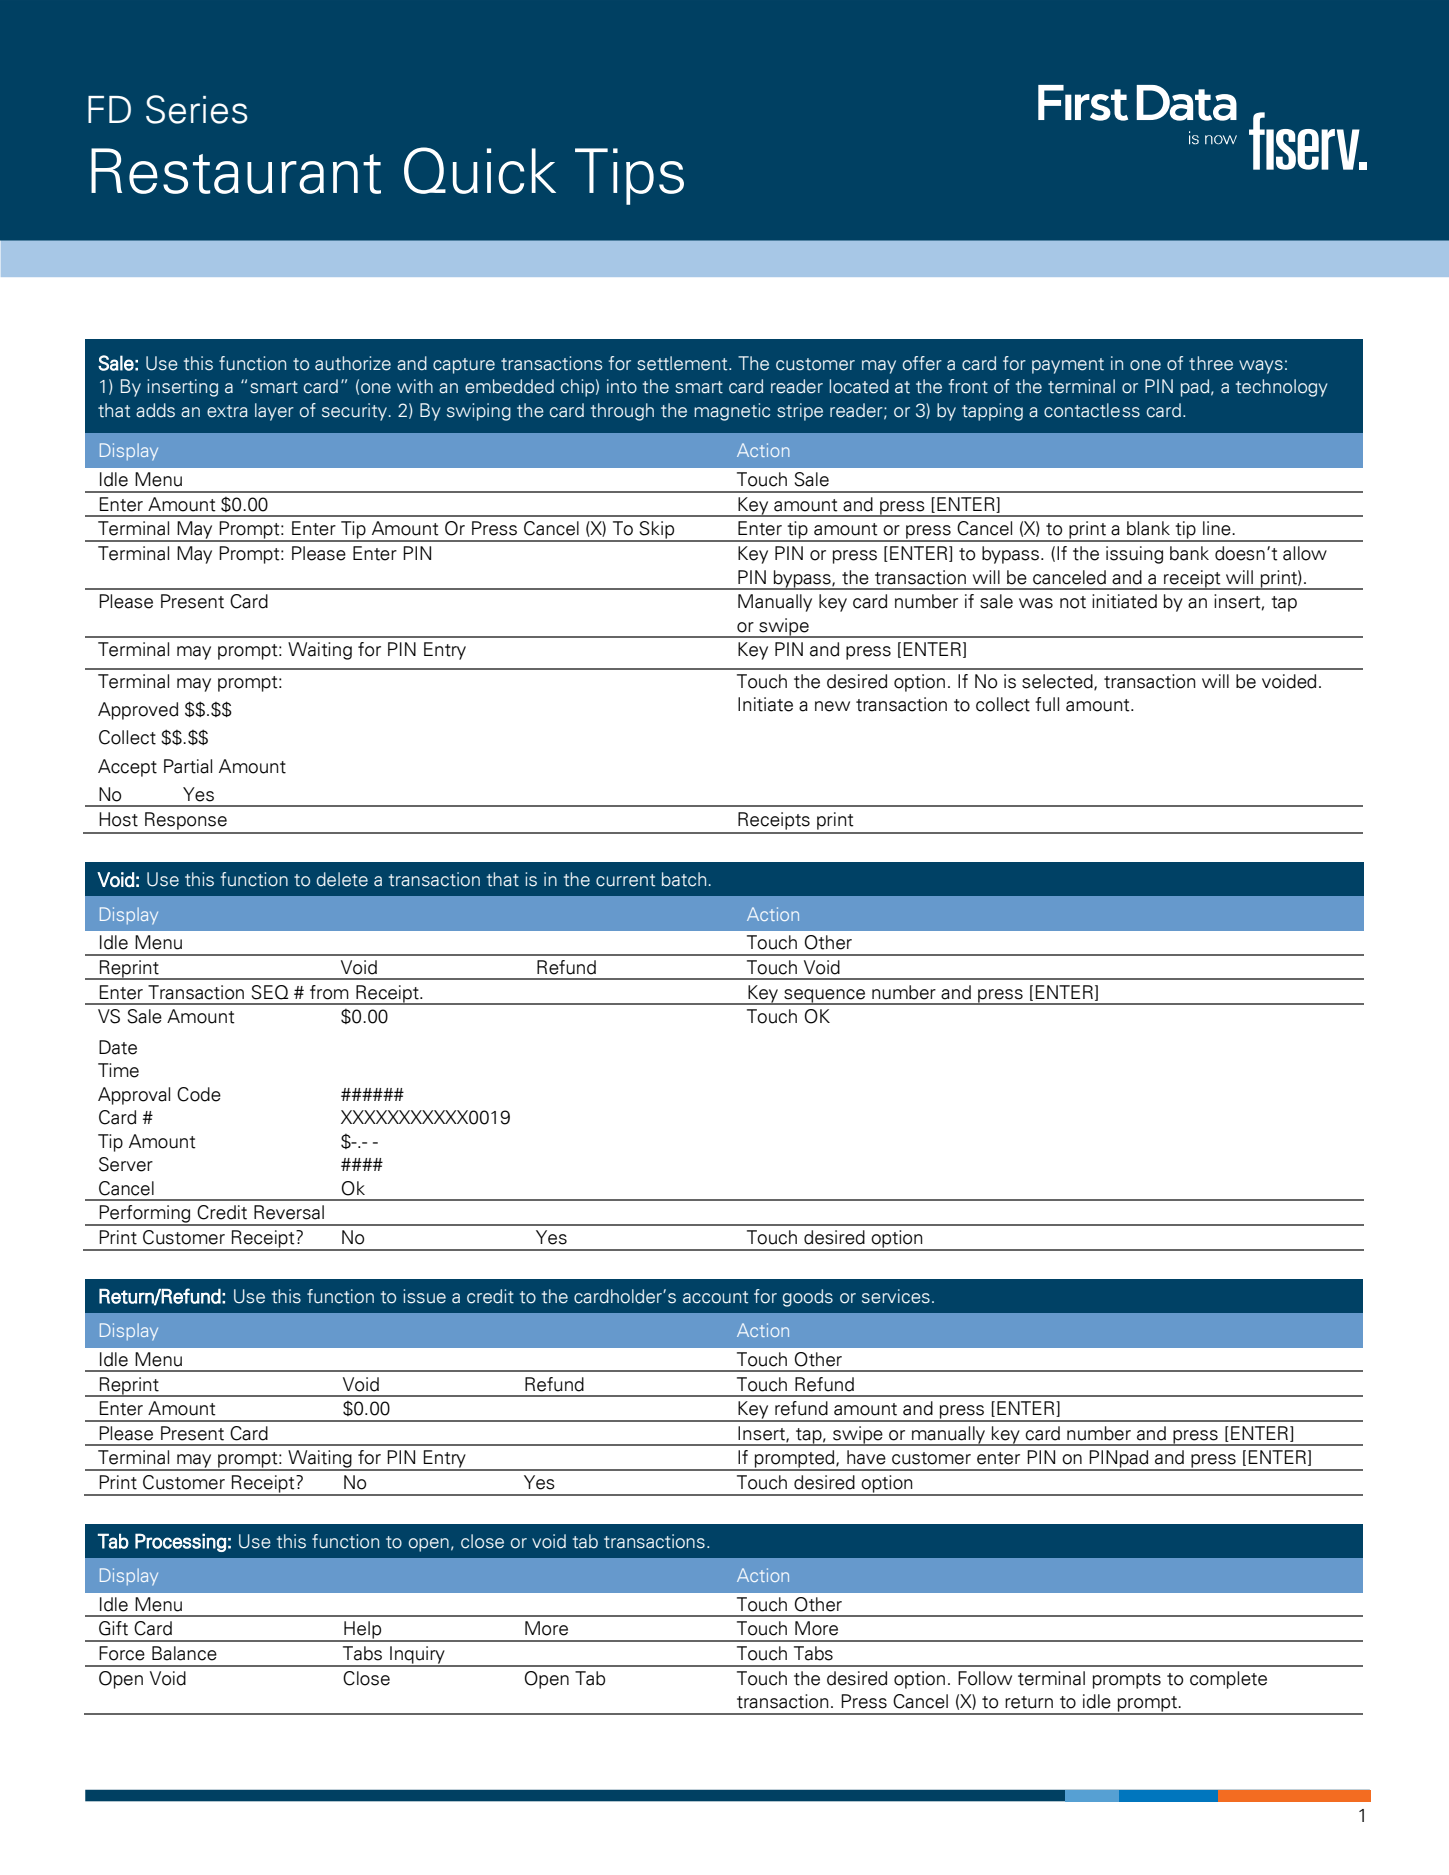 The image size is (1449, 1875). Describe the element at coordinates (184, 1653) in the image. I see `Balance` at that location.
